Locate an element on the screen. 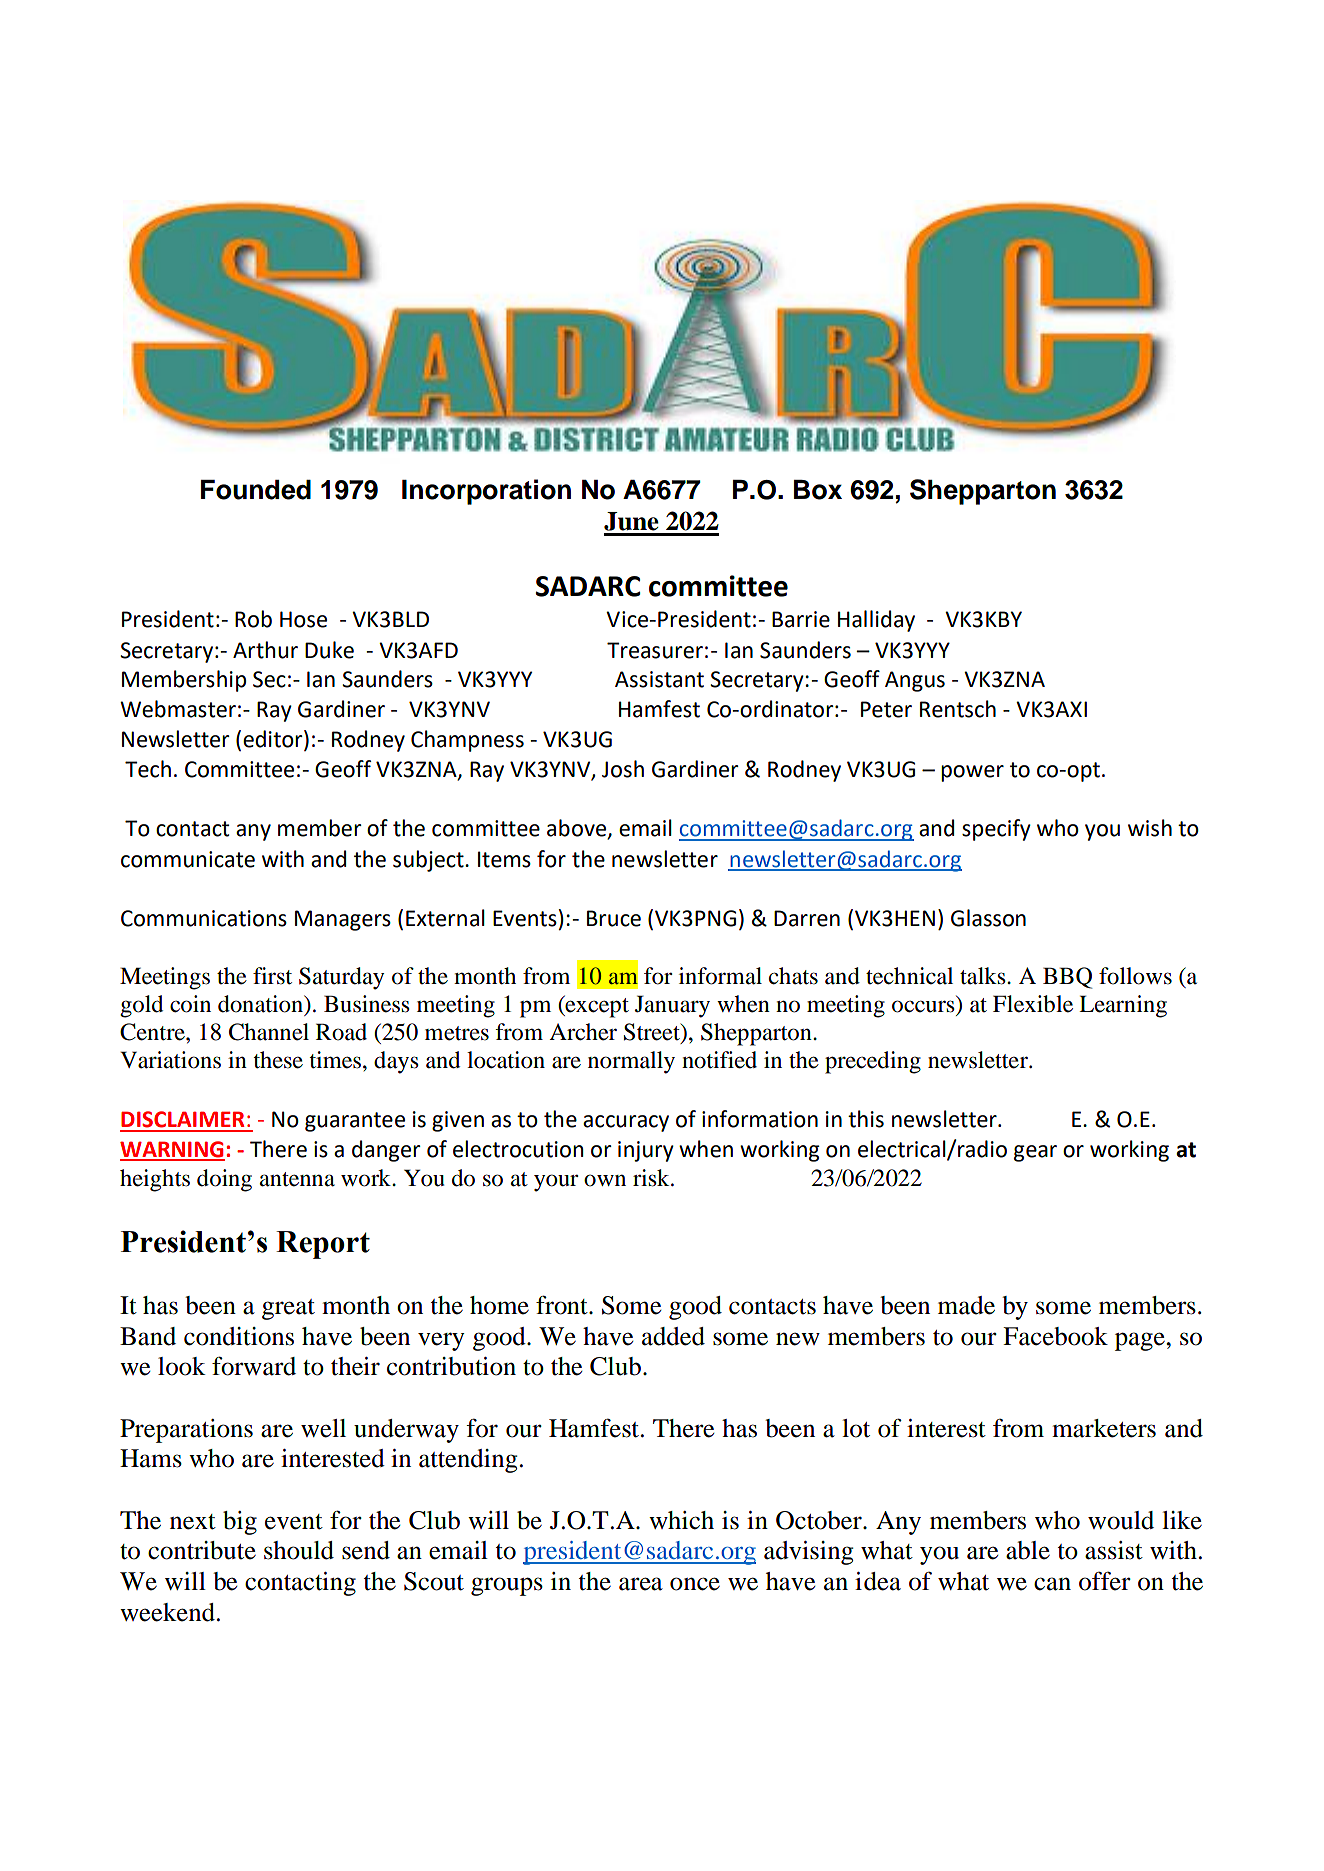 This screenshot has width=1324, height=1871. these is located at coordinates (278, 1060).
